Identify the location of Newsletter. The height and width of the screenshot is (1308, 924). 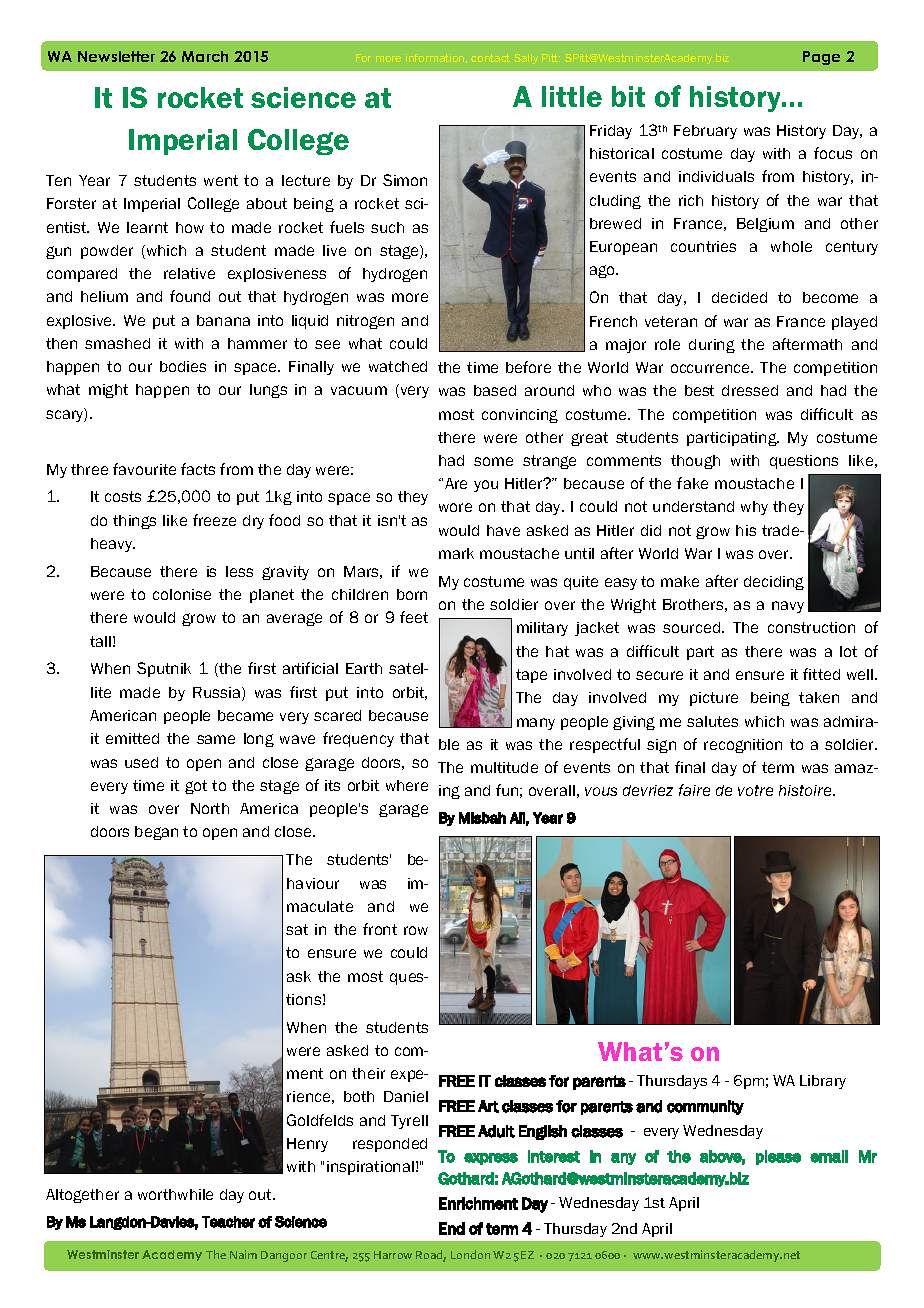
(116, 56).
